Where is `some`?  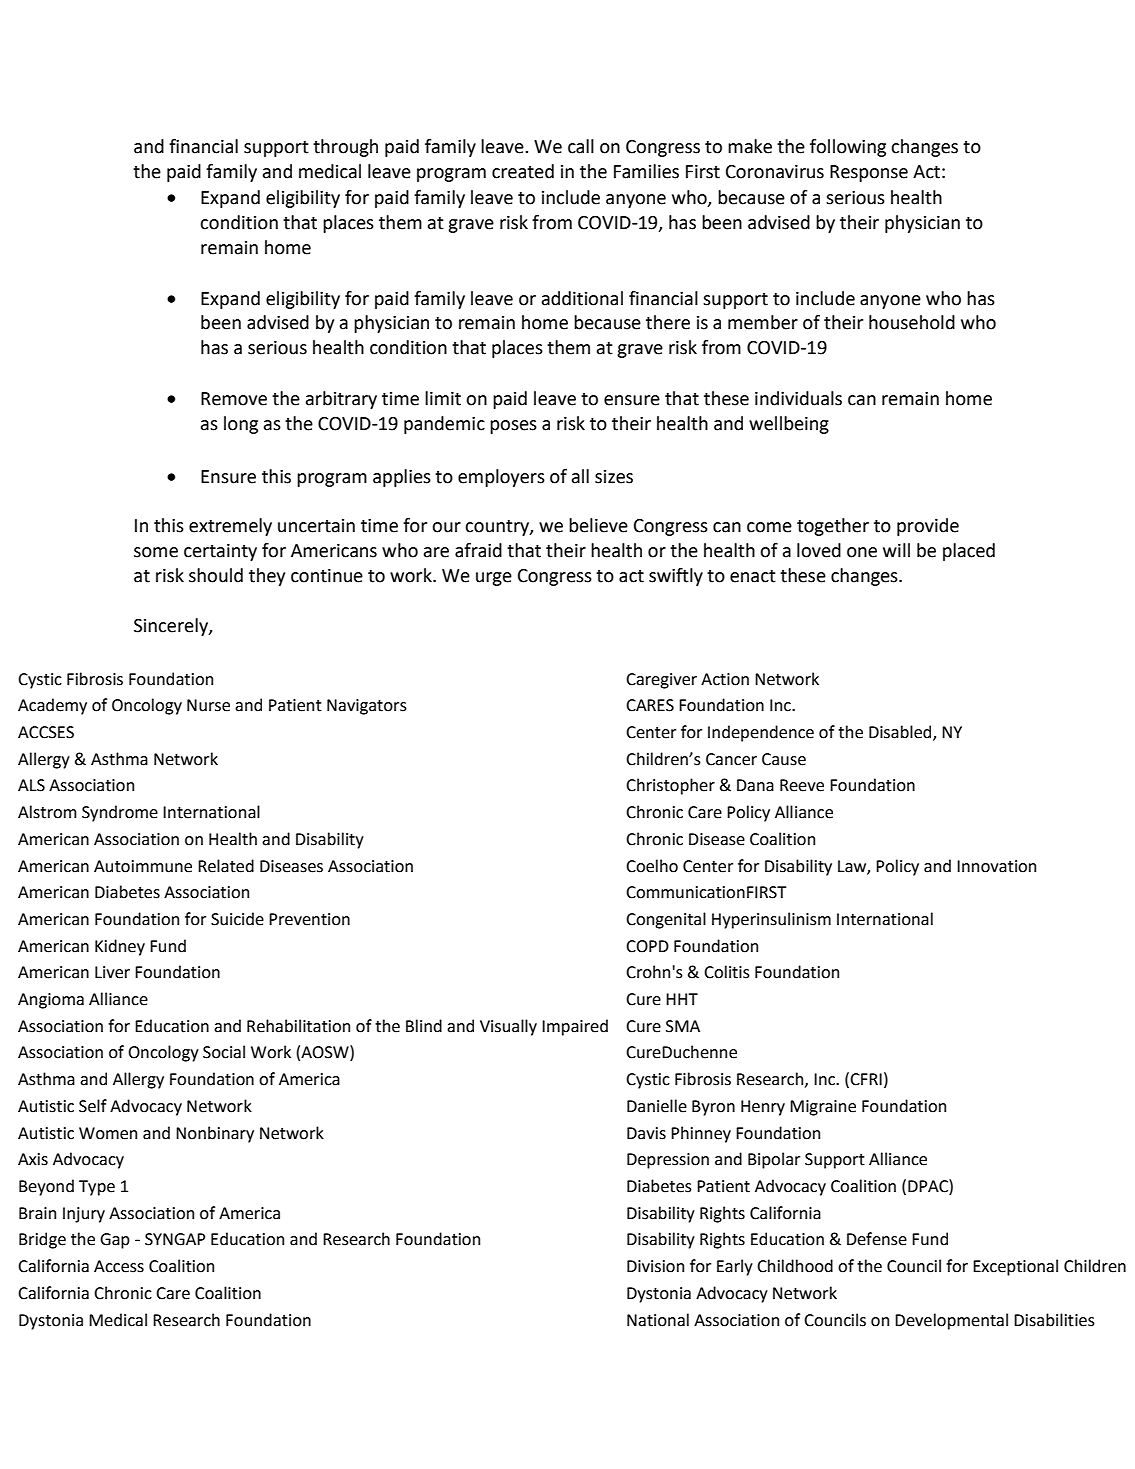
some is located at coordinates (156, 552).
